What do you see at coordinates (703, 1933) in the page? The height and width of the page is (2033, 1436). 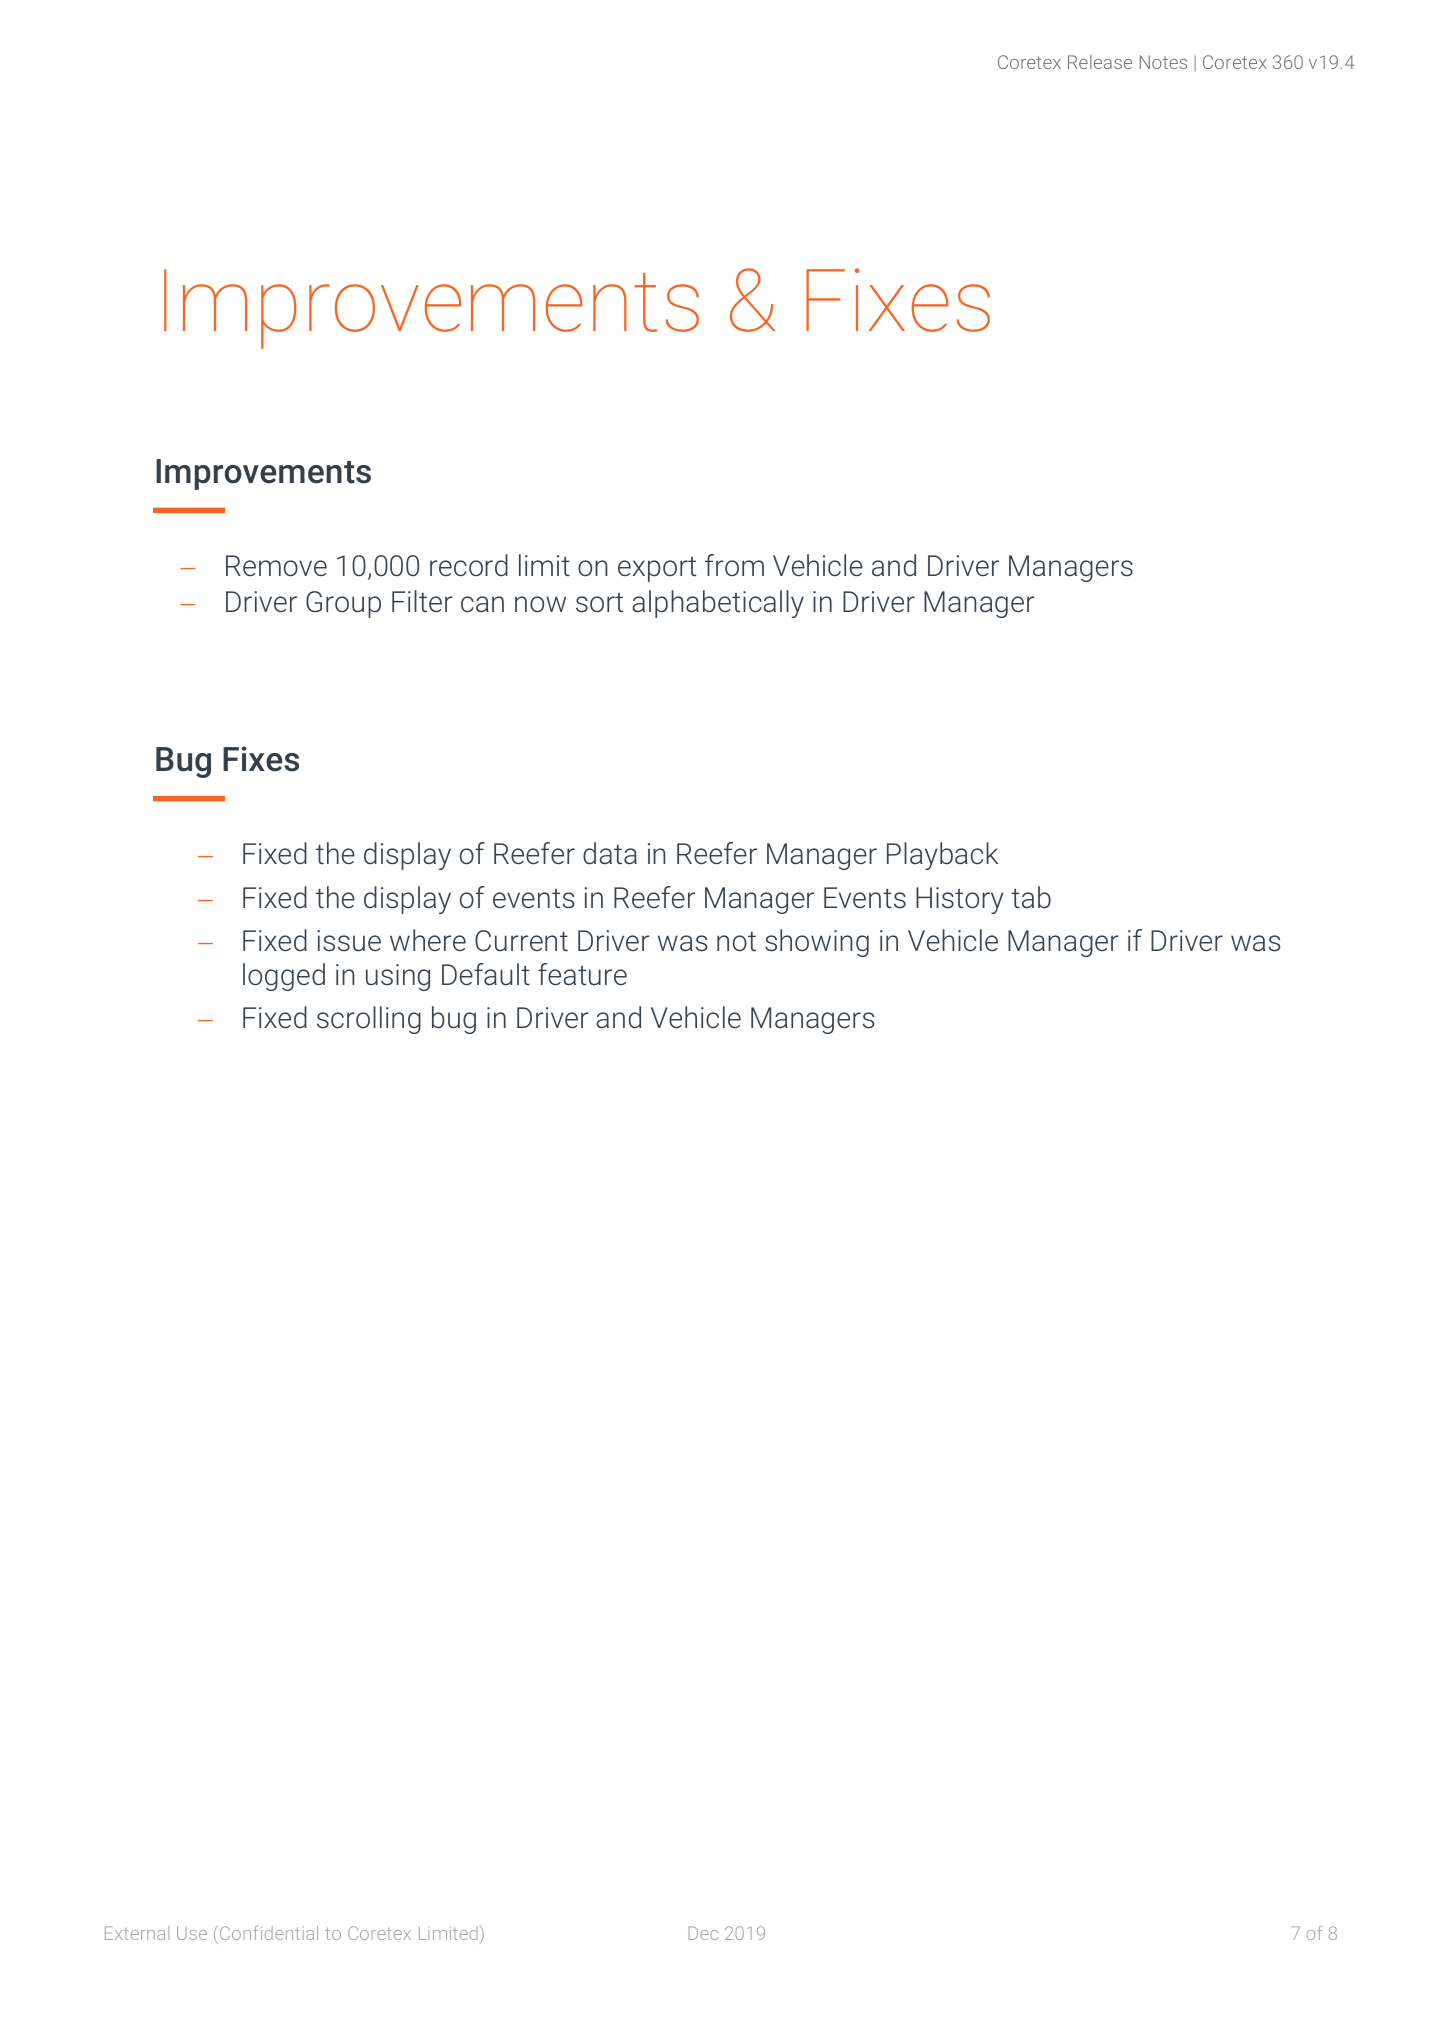 I see `Dec` at bounding box center [703, 1933].
